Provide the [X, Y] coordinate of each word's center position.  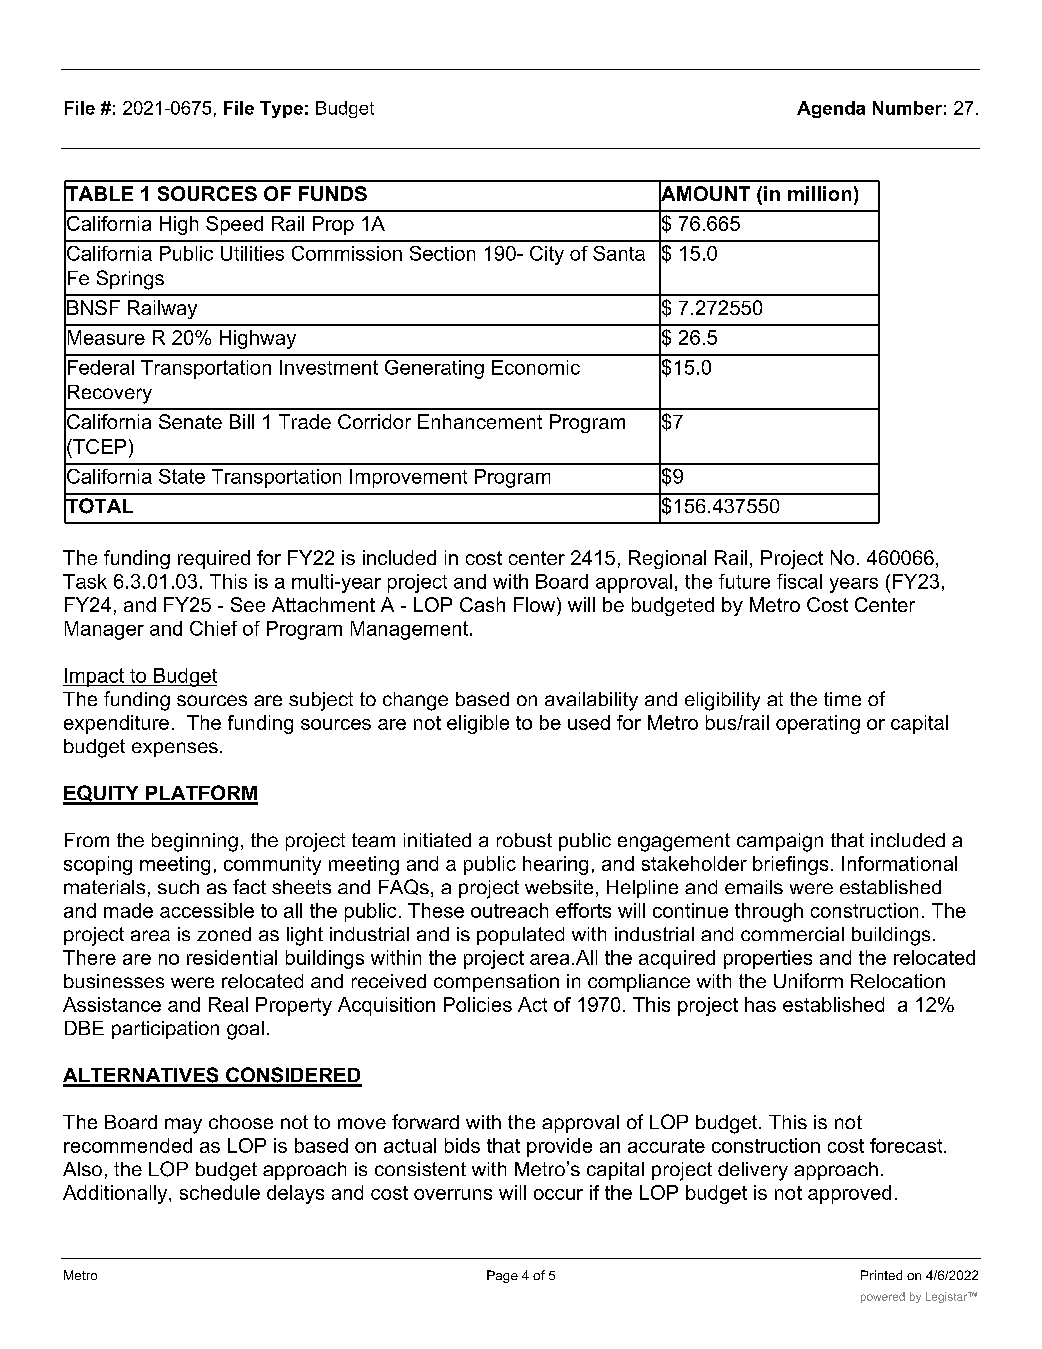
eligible [478, 724]
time [842, 699]
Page [502, 1276]
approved [849, 1194]
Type [281, 109]
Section [442, 253]
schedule [220, 1192]
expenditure [116, 724]
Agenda [831, 109]
